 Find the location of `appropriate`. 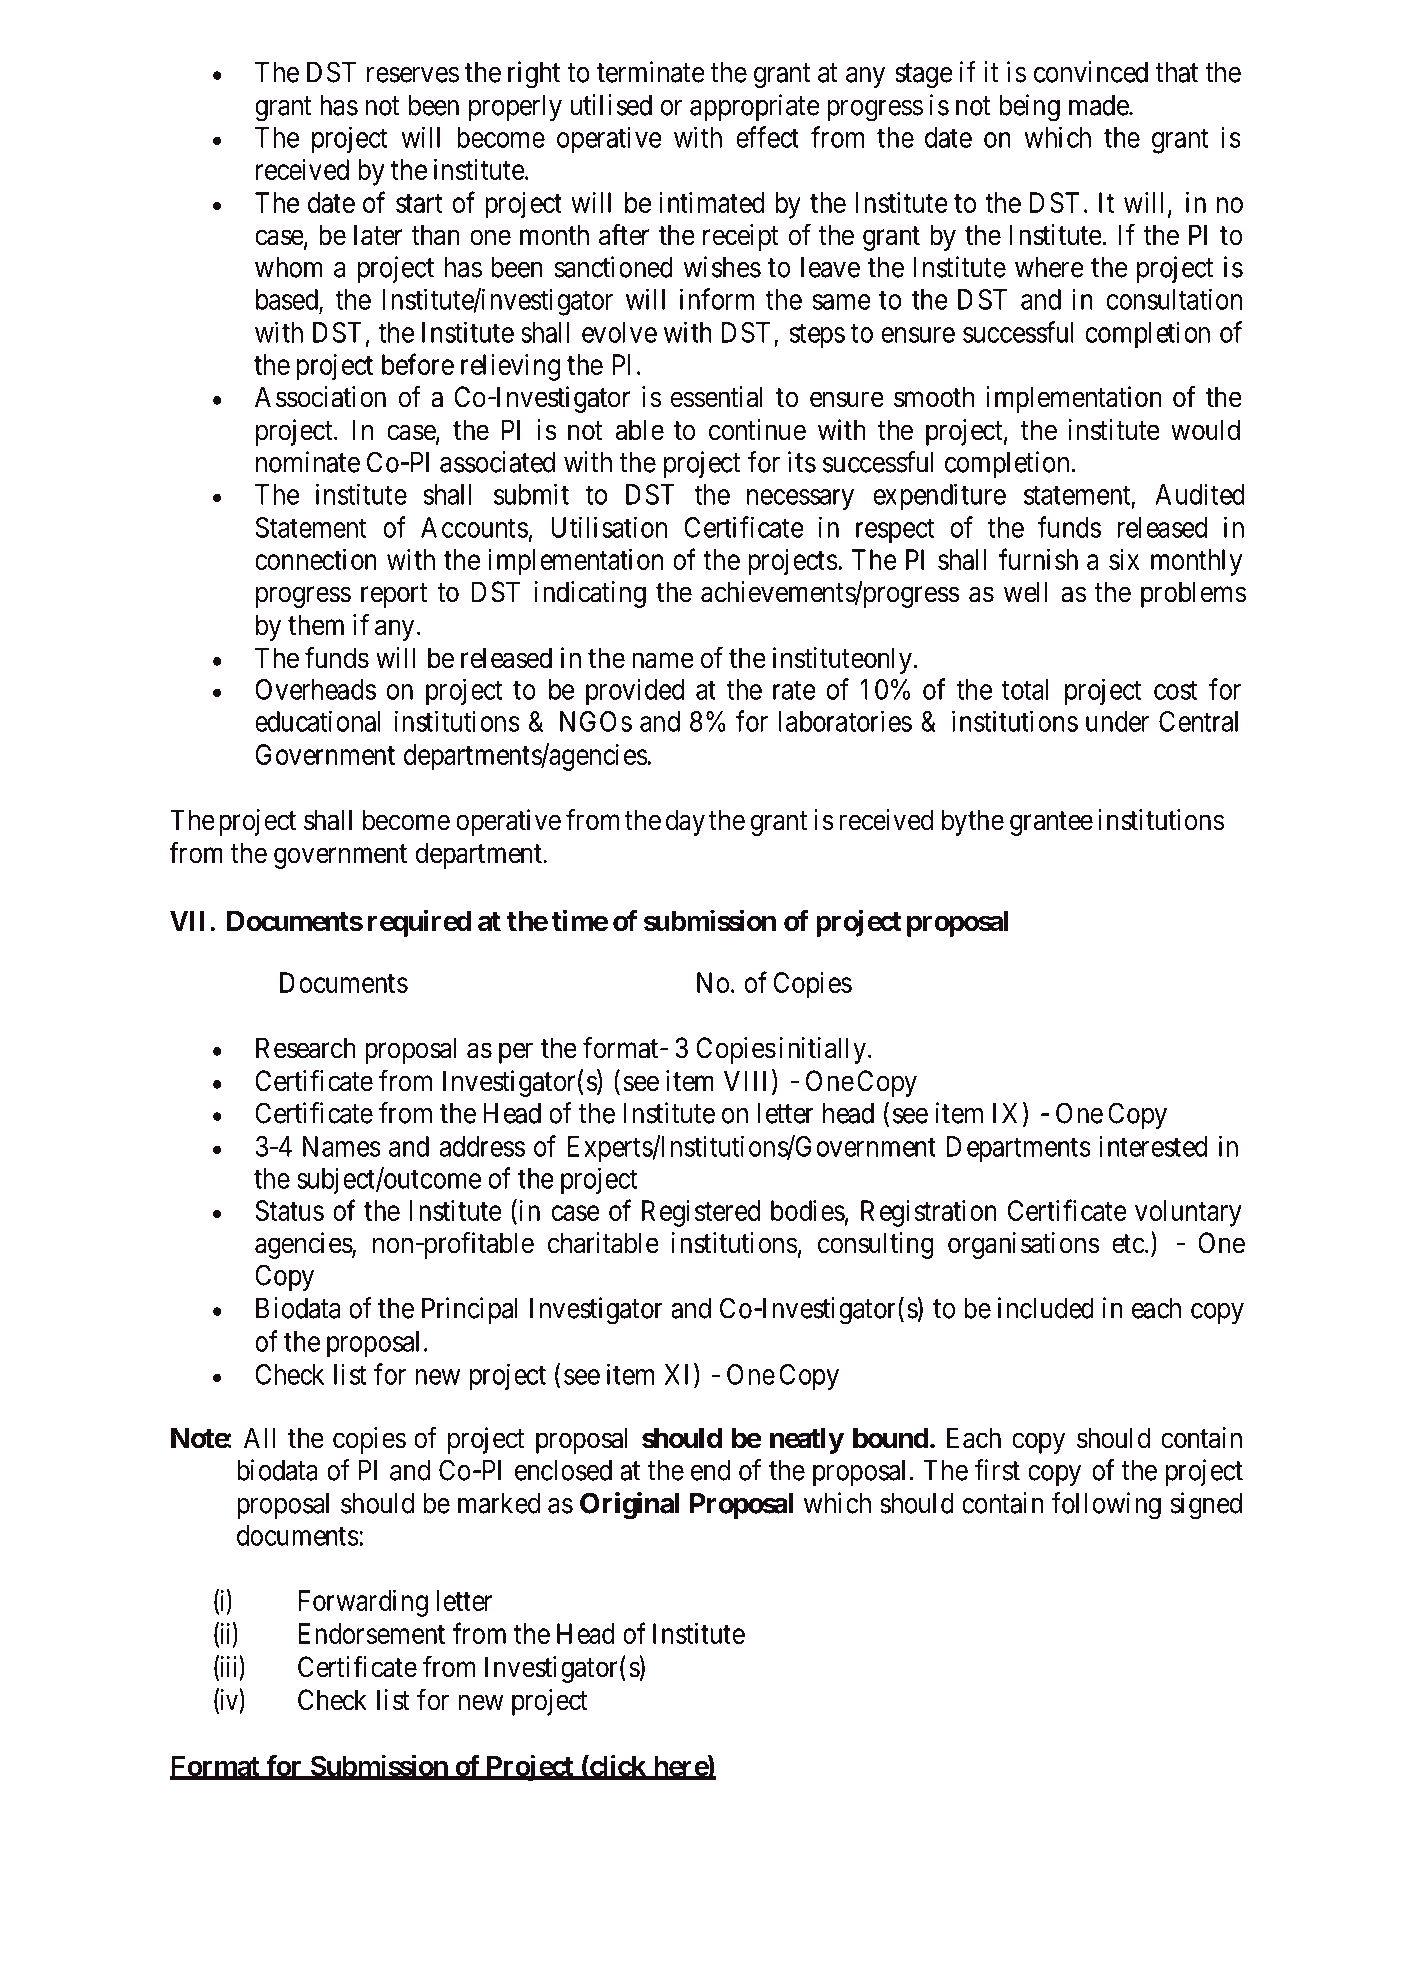

appropriate is located at coordinates (755, 107).
